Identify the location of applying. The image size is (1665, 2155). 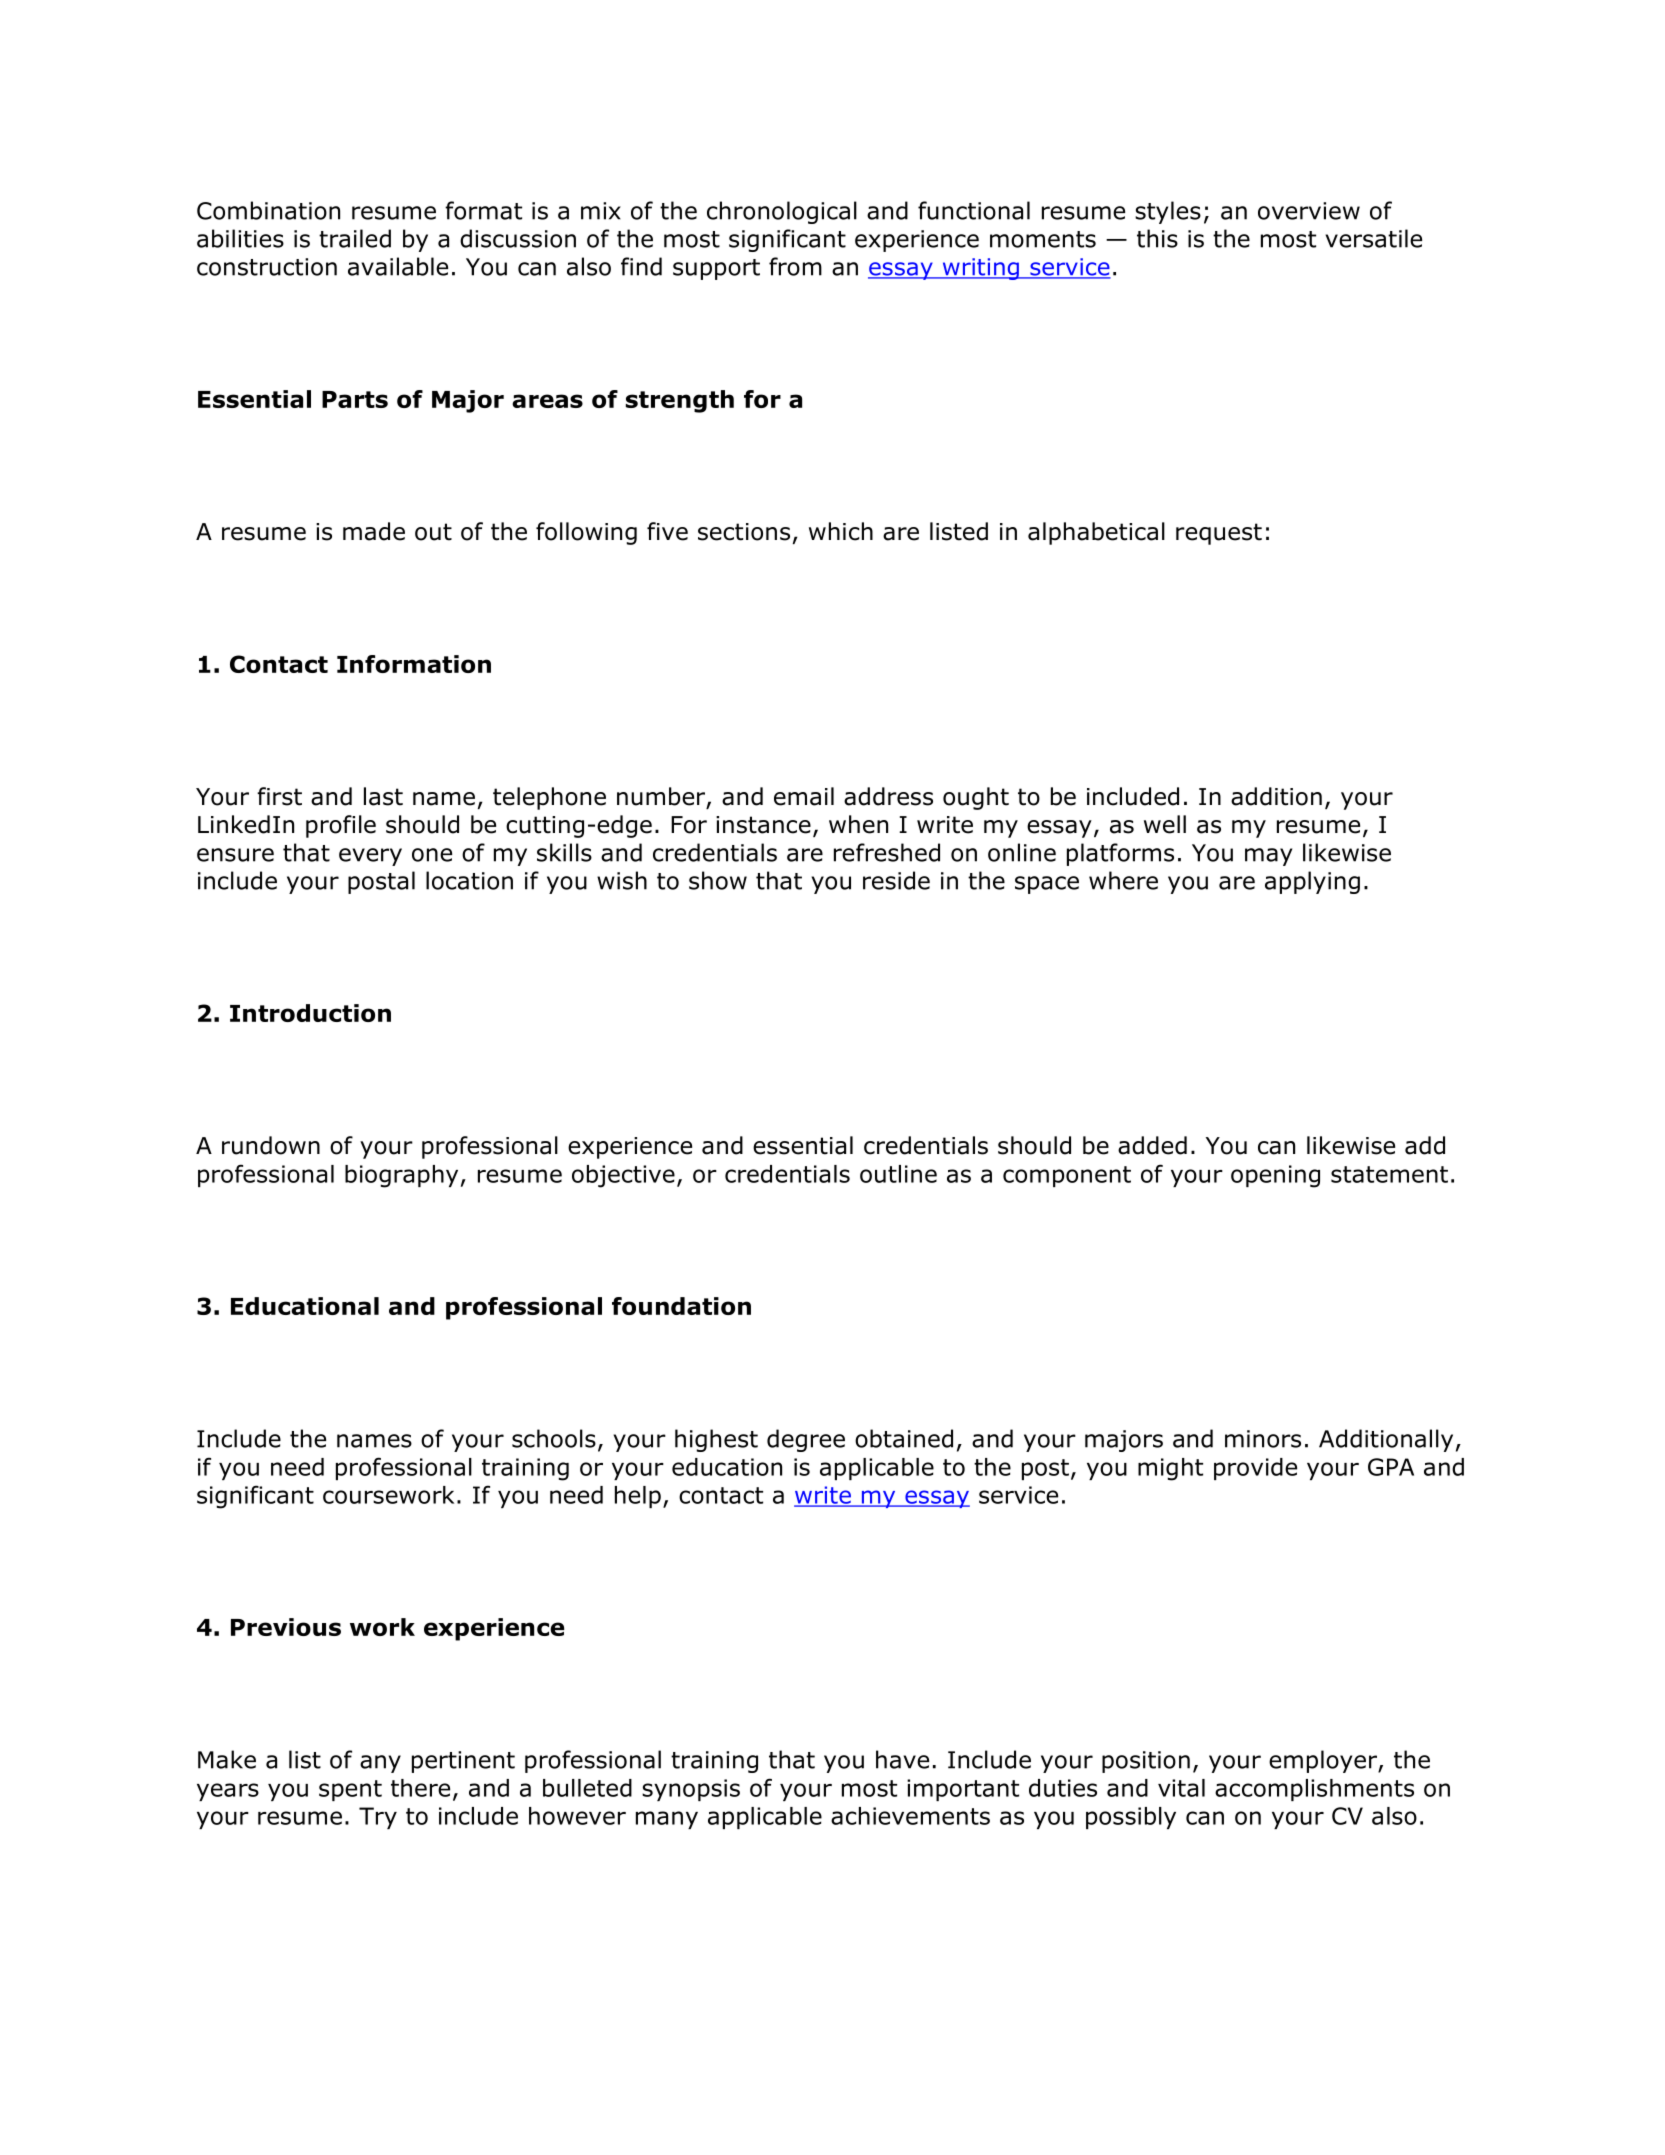
(1312, 882).
